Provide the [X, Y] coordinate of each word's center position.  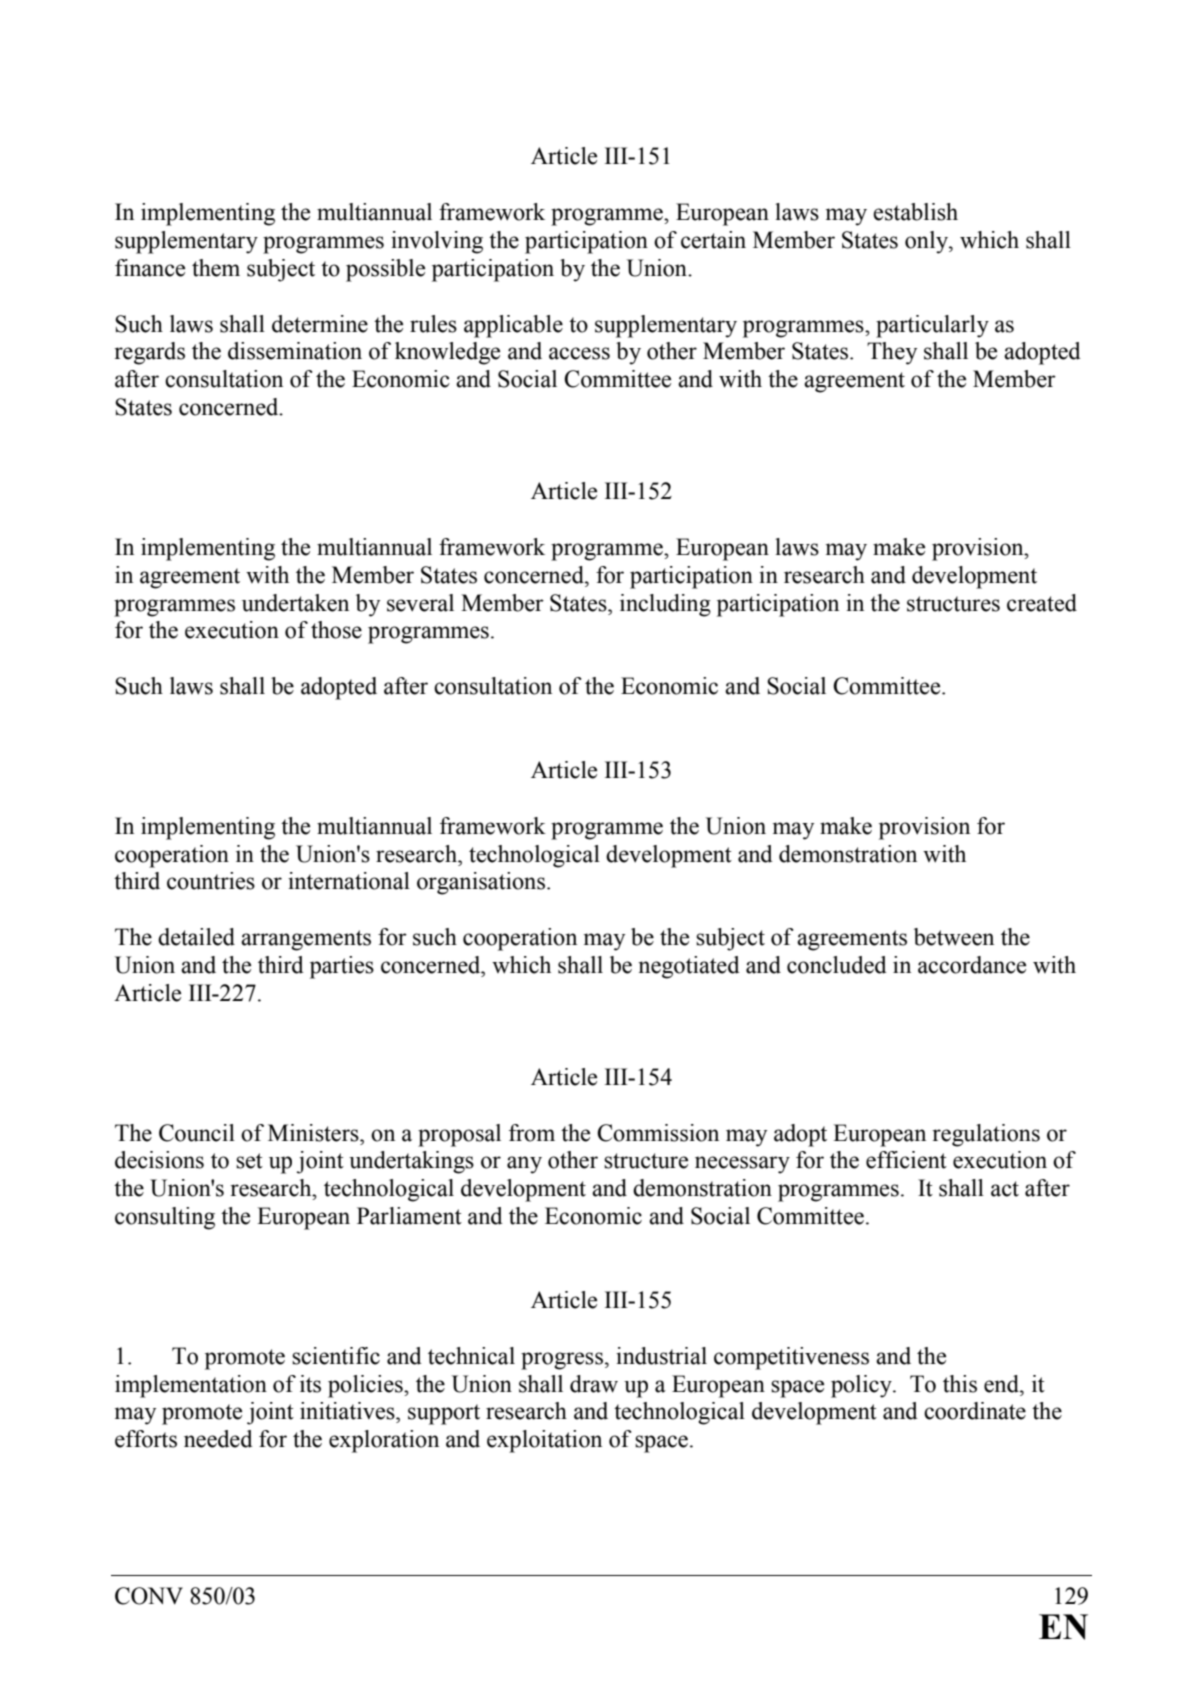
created [1042, 603]
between [954, 937]
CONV [149, 1596]
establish [915, 212]
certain [713, 240]
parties [342, 967]
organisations [481, 883]
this [960, 1384]
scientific [336, 1356]
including [665, 605]
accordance [972, 965]
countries [211, 881]
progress [562, 1361]
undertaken [295, 603]
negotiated [689, 967]
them [216, 268]
